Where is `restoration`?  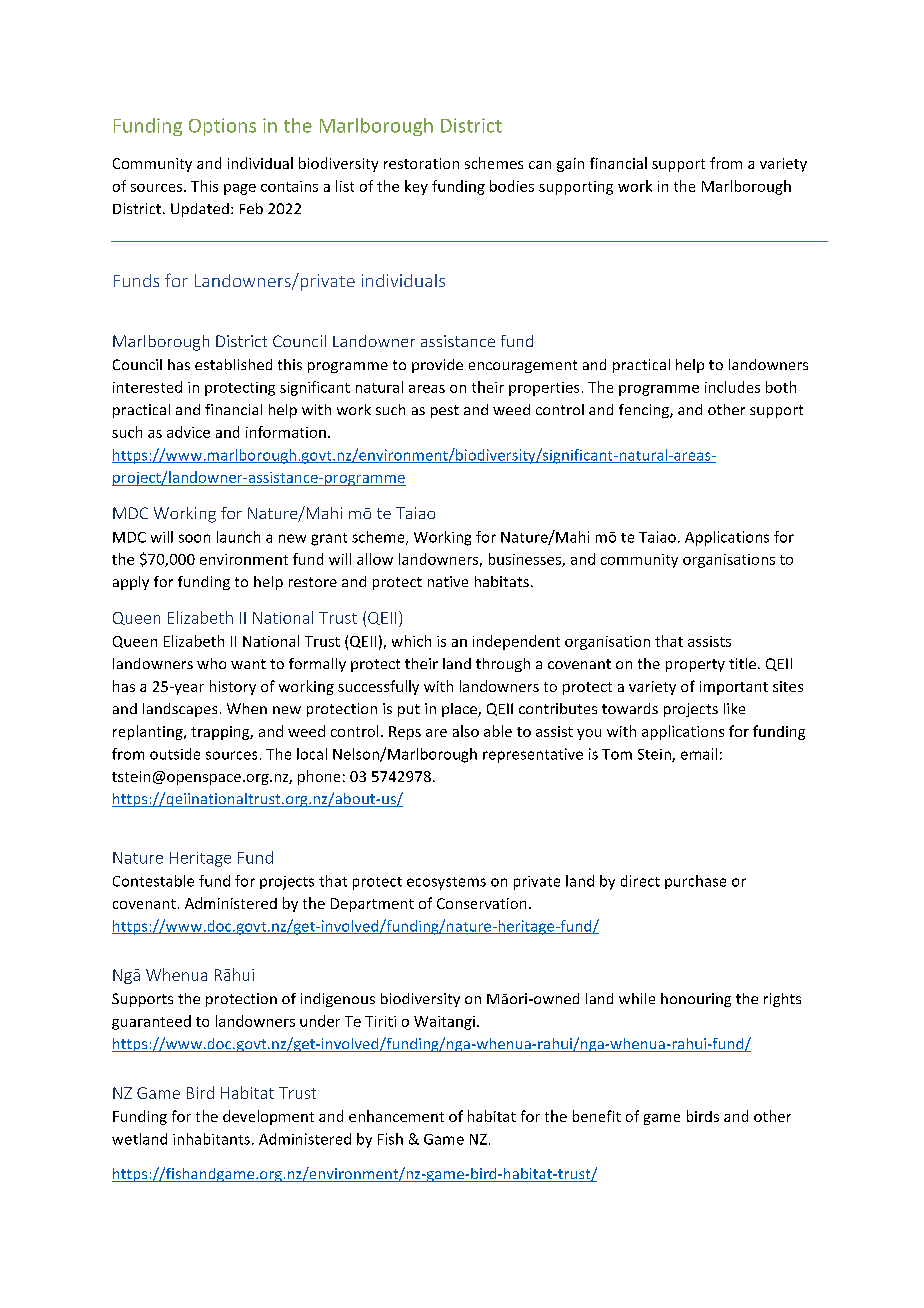
restoration is located at coordinates (421, 163).
